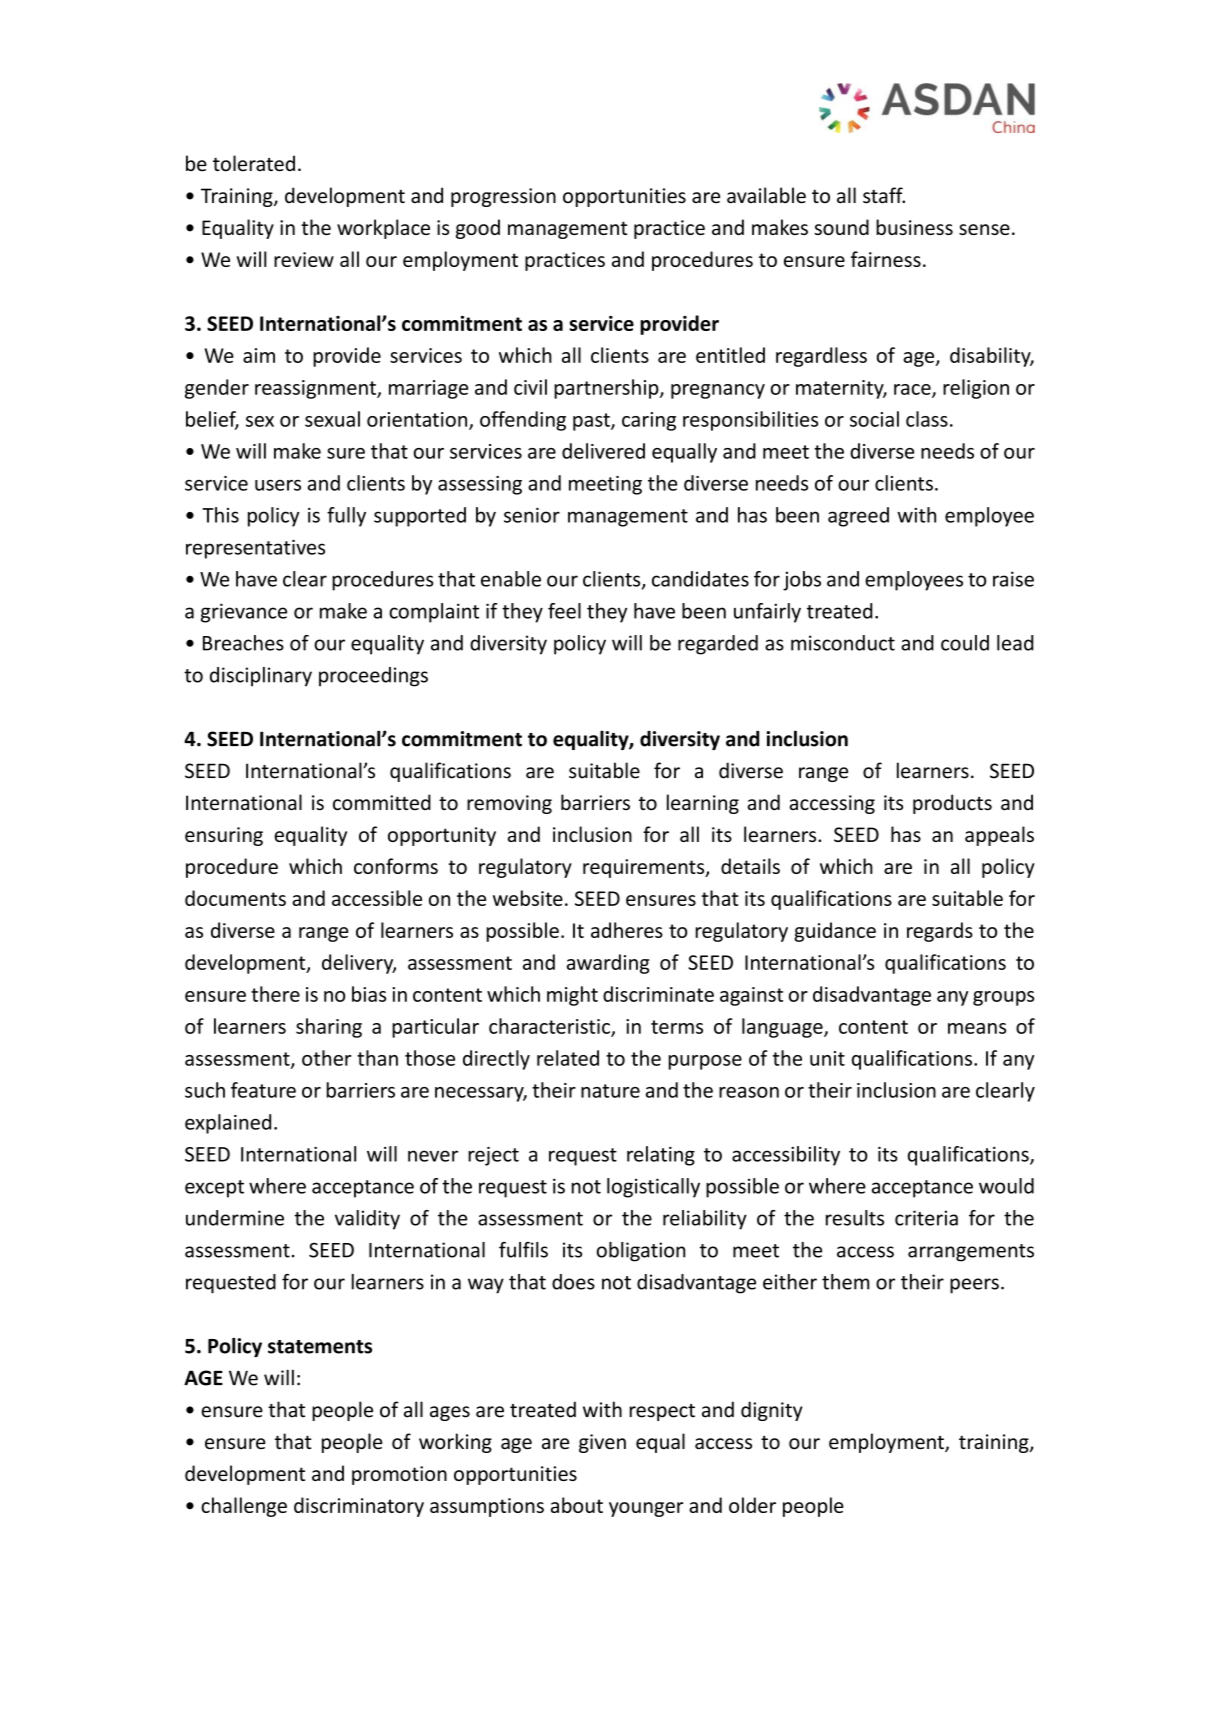  I want to click on dignity, so click(772, 1411).
